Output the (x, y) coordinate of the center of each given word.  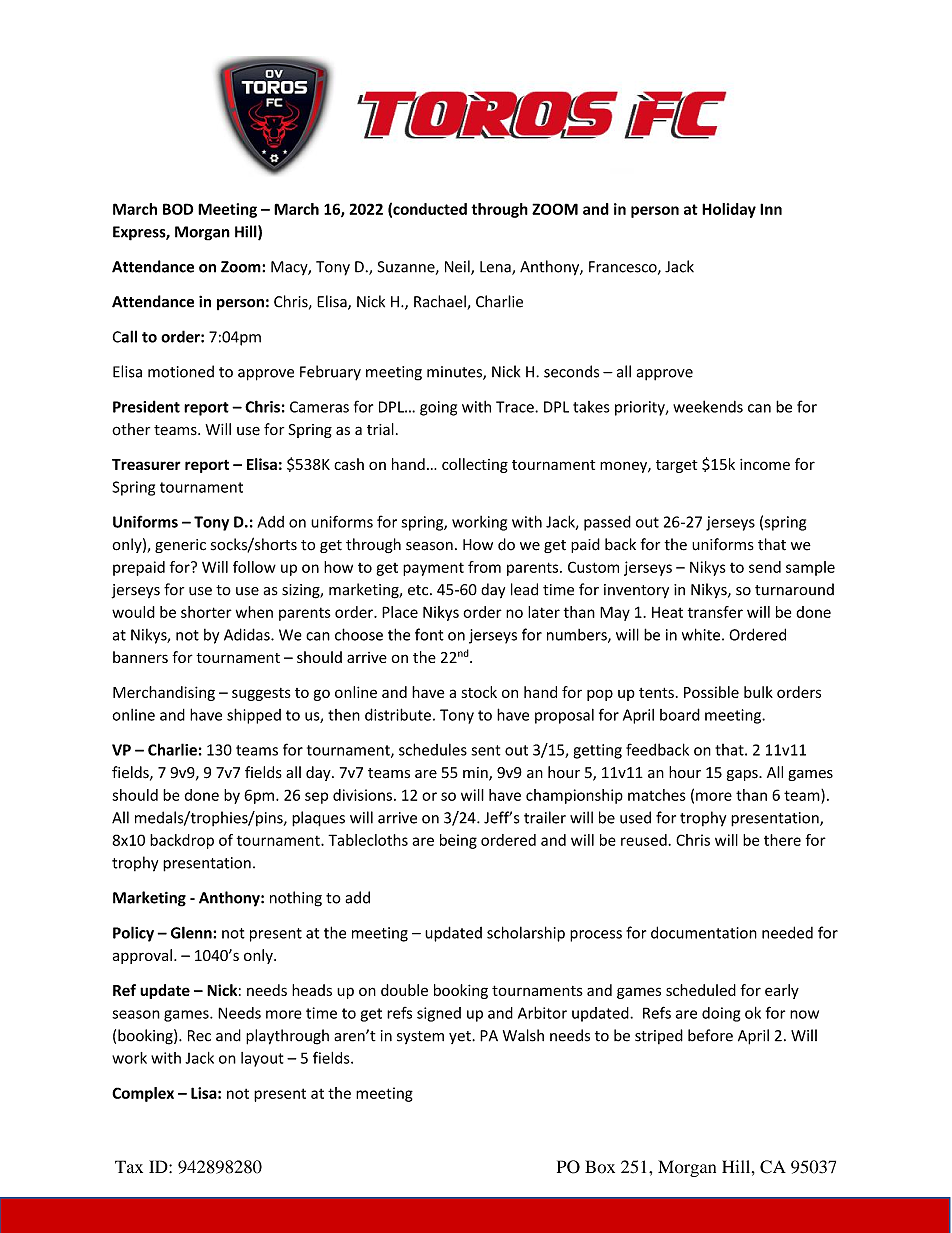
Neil (458, 267)
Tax (129, 1166)
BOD (178, 209)
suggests (261, 694)
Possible (711, 692)
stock (479, 692)
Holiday (729, 210)
